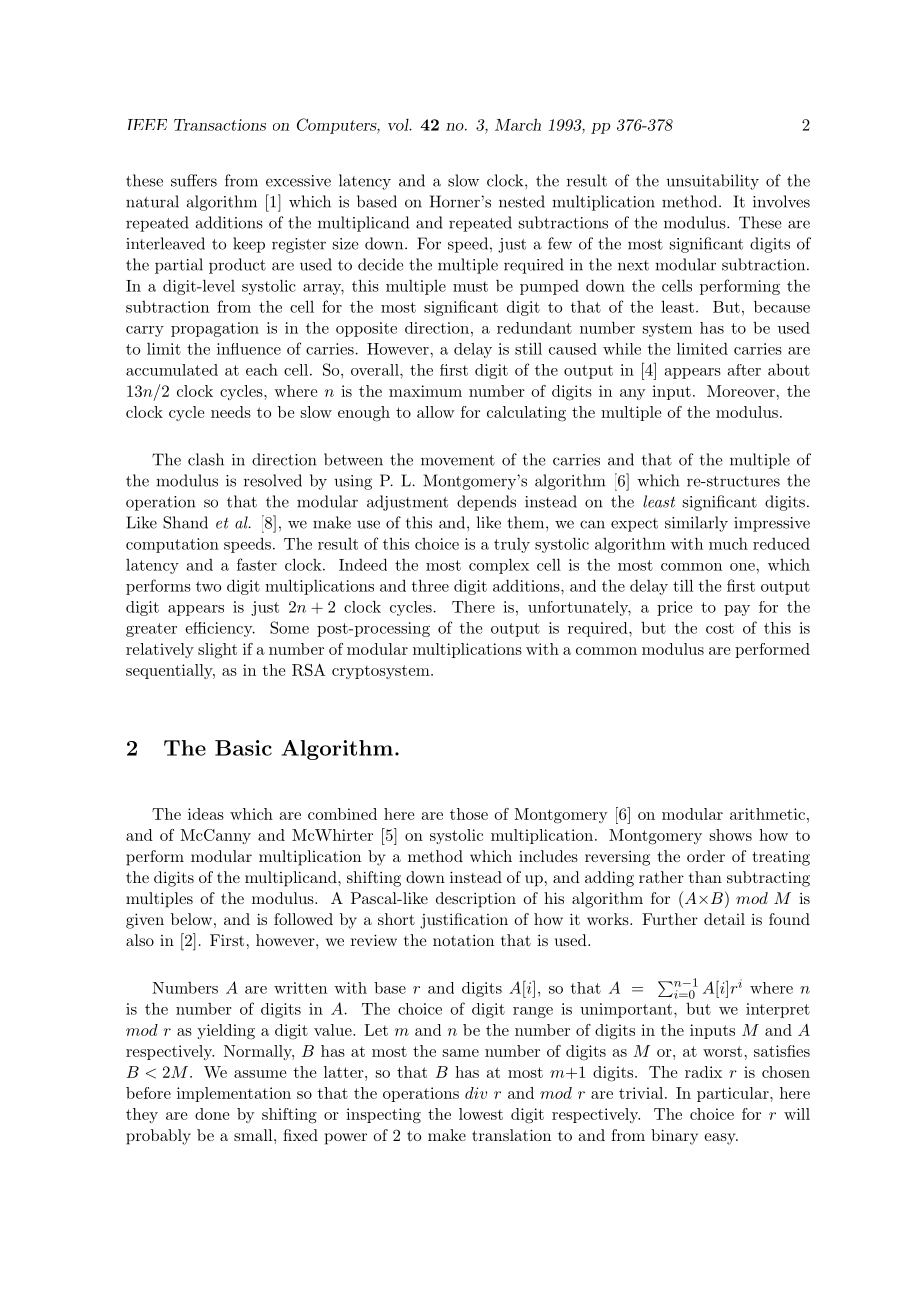 The height and width of the image is (1308, 924). I want to click on those, so click(469, 814).
